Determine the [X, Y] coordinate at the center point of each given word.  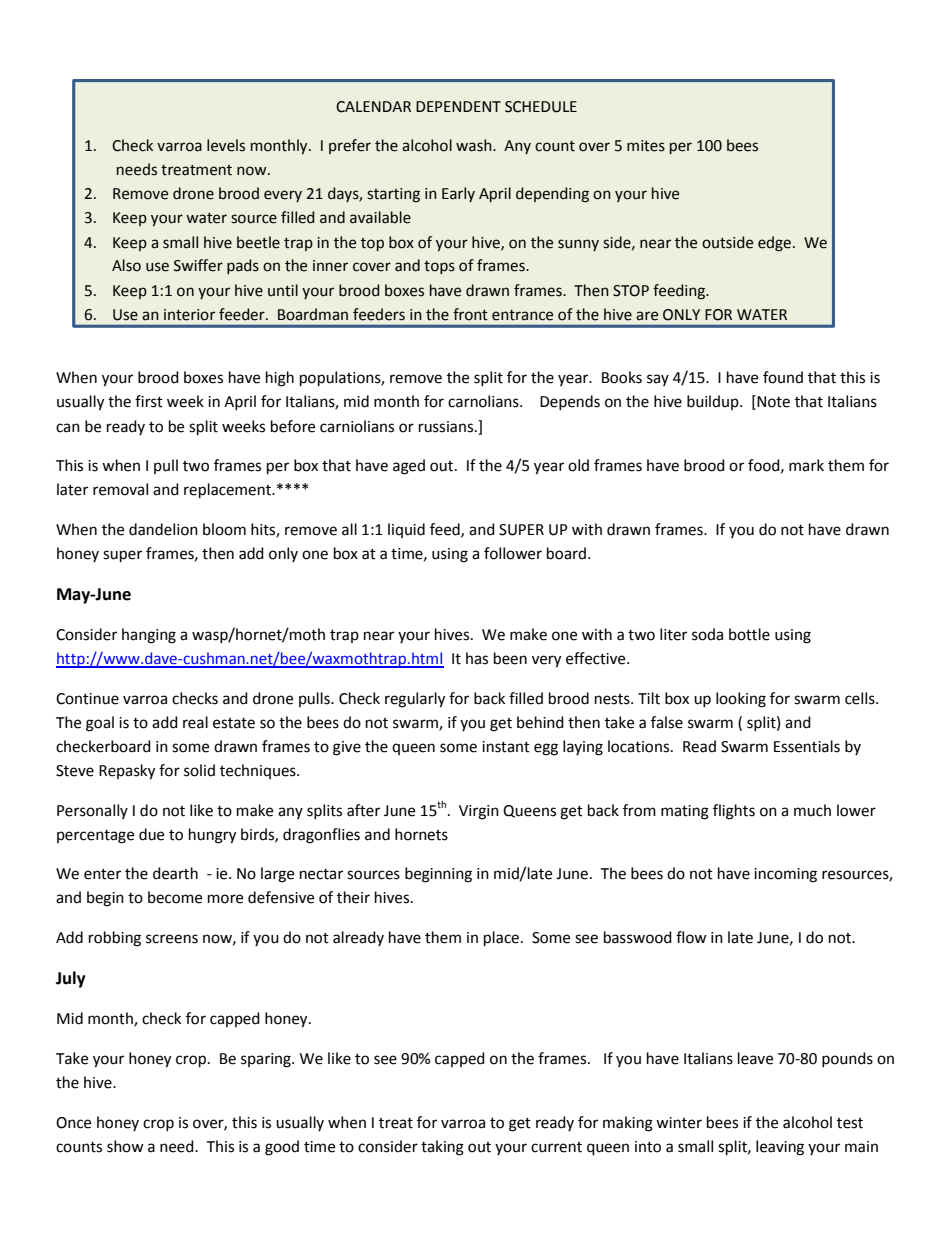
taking [442, 1148]
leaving [780, 1148]
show [125, 1146]
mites [646, 146]
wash [475, 145]
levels [226, 145]
